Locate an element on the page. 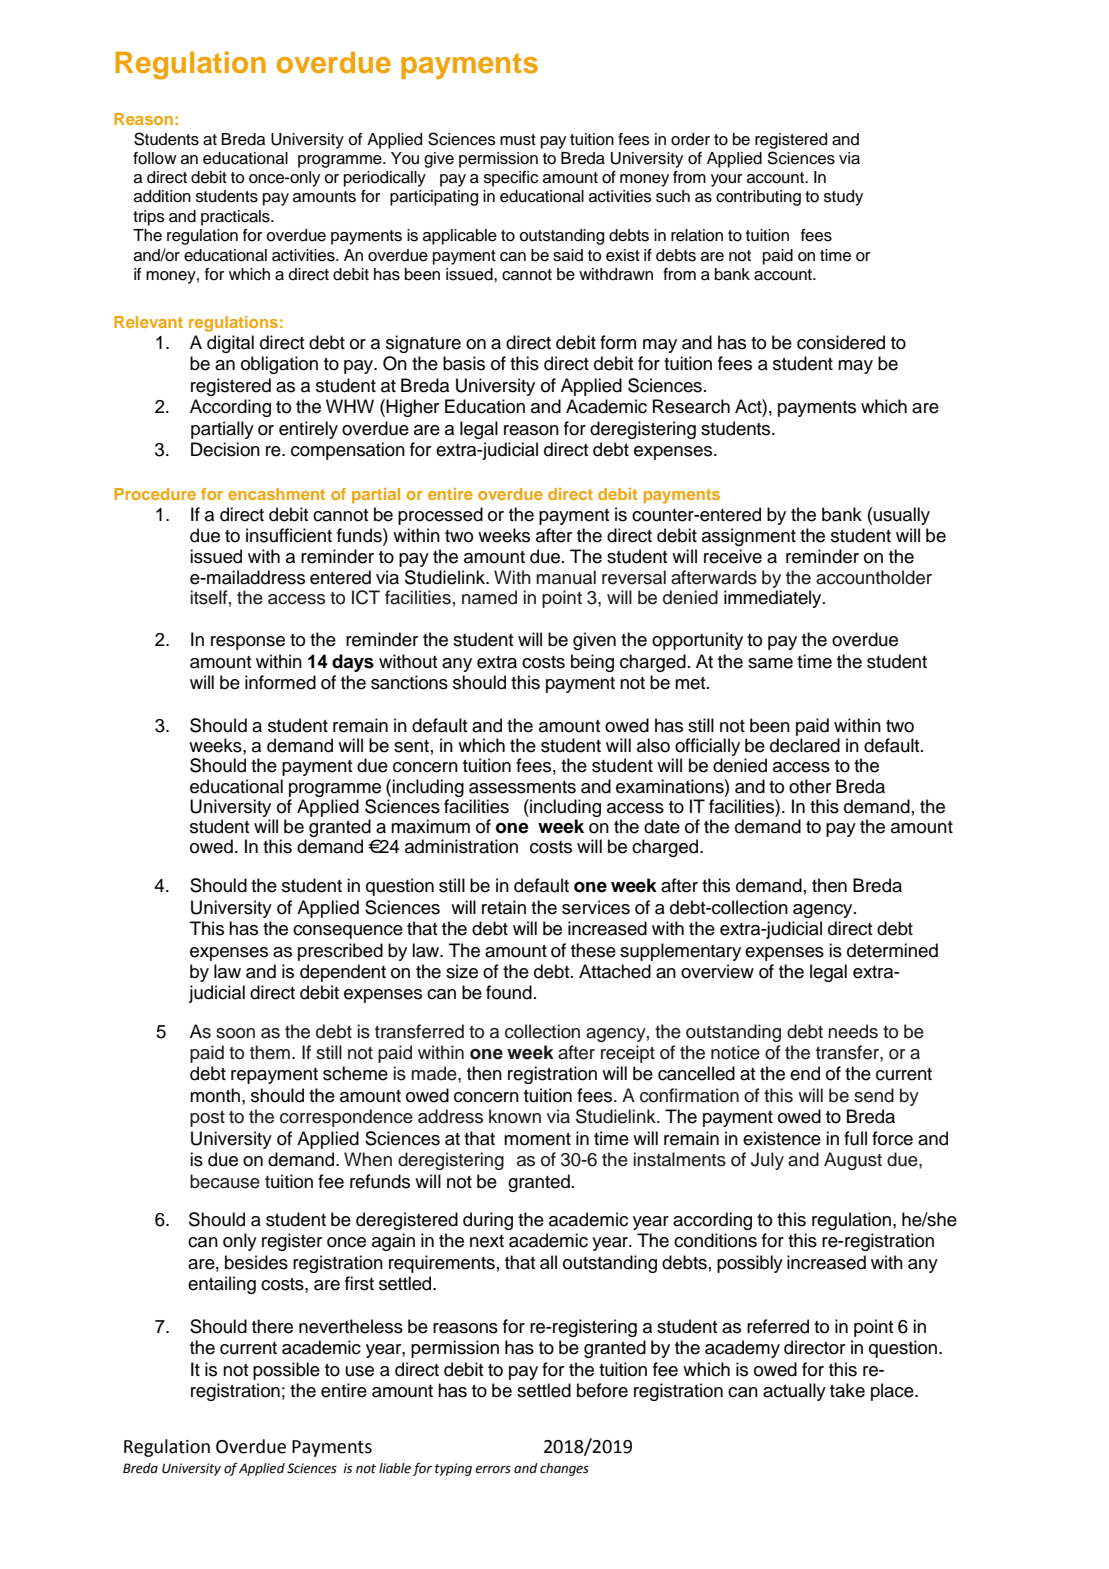 The image size is (1109, 1569). response is located at coordinates (248, 643).
